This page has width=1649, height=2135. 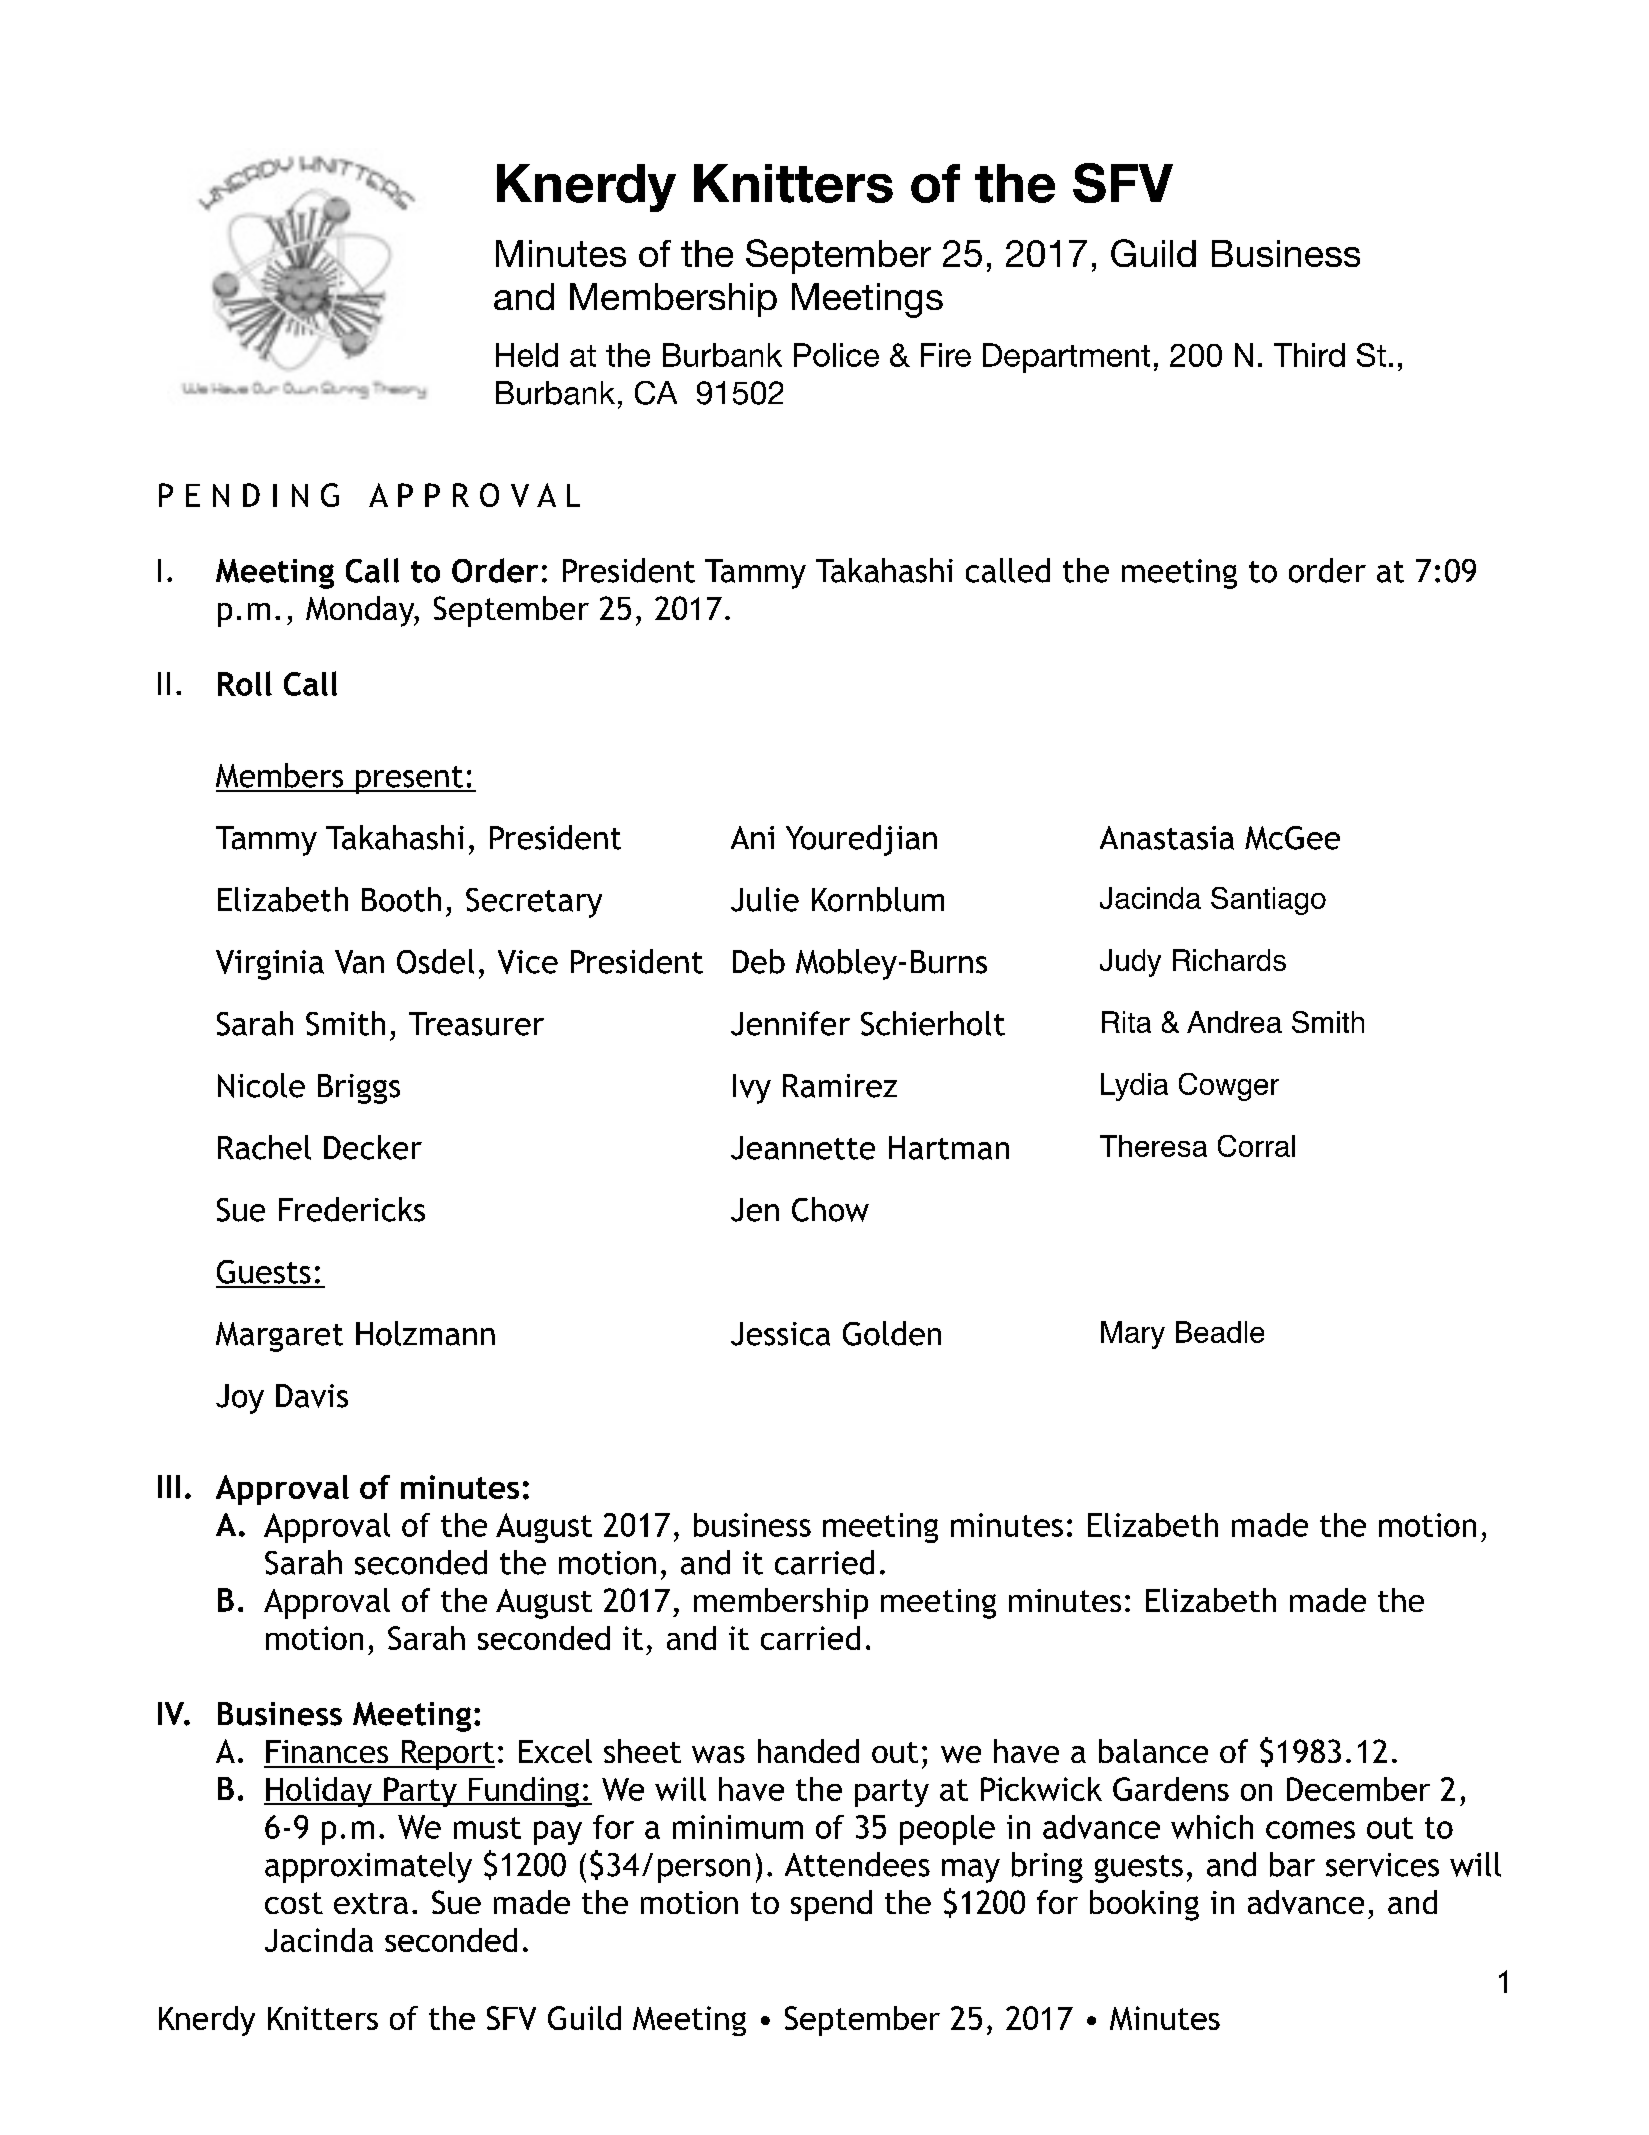 I want to click on Third, so click(x=1309, y=355).
